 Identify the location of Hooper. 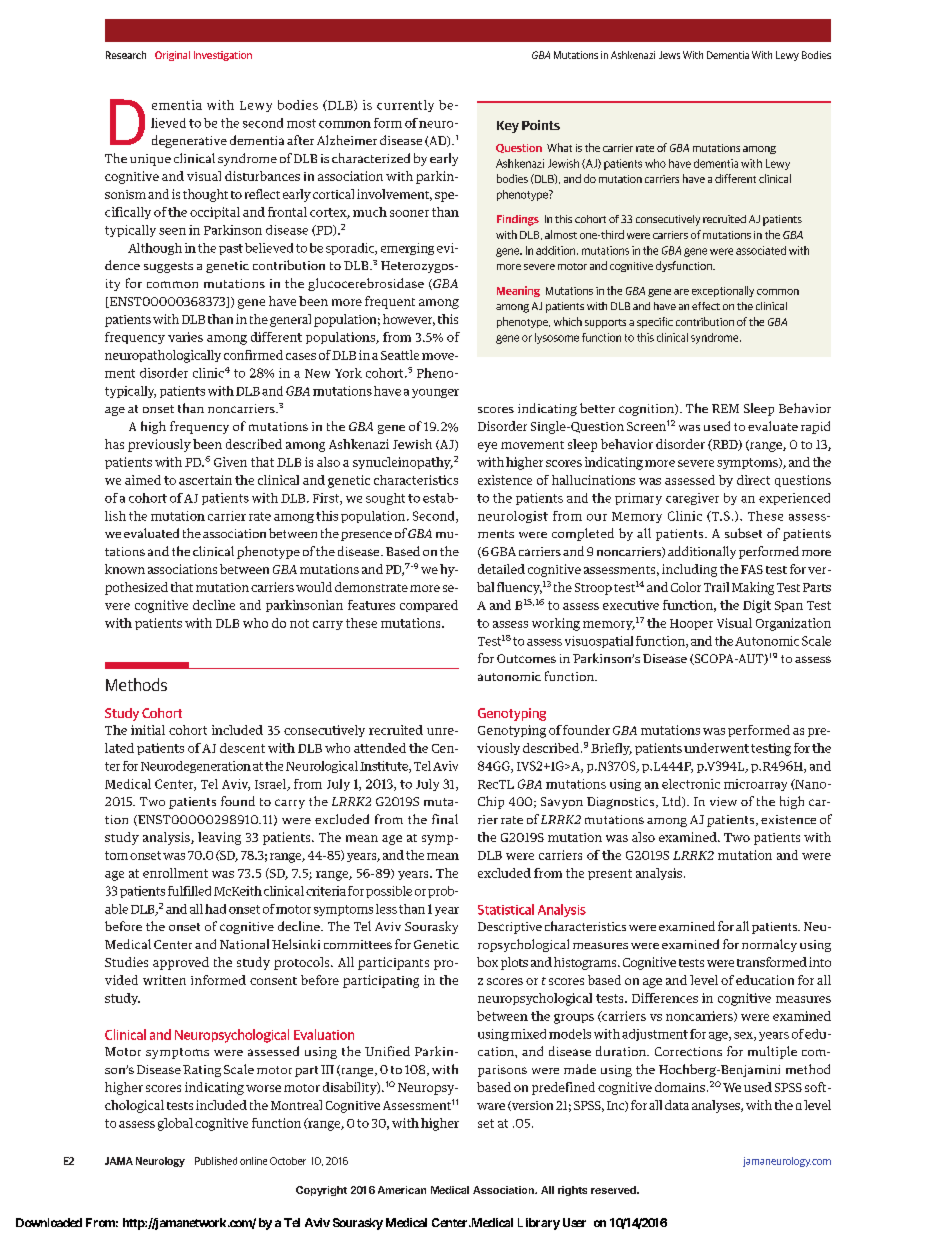
(691, 624).
